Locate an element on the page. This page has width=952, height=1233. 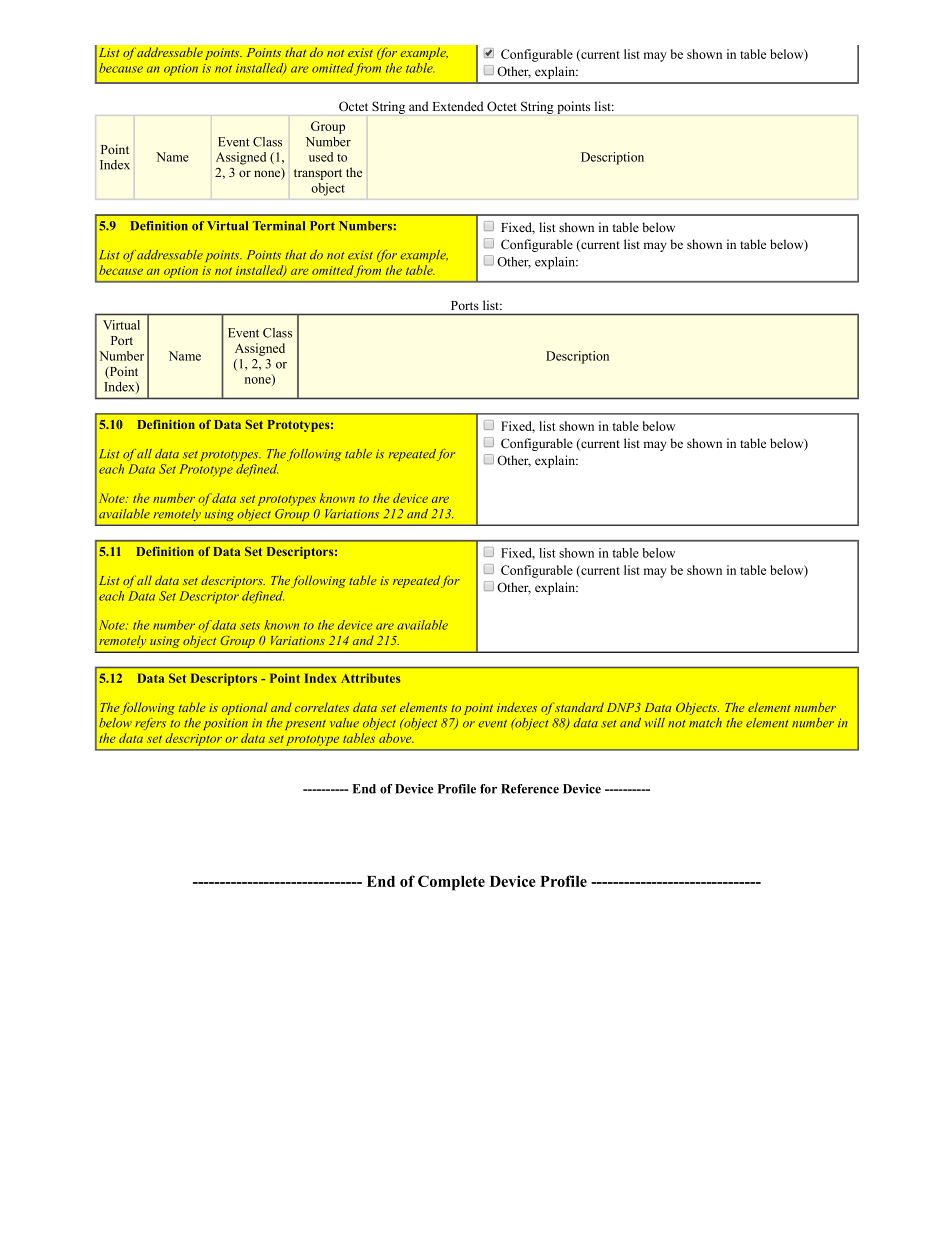
Attributes is located at coordinates (370, 678).
